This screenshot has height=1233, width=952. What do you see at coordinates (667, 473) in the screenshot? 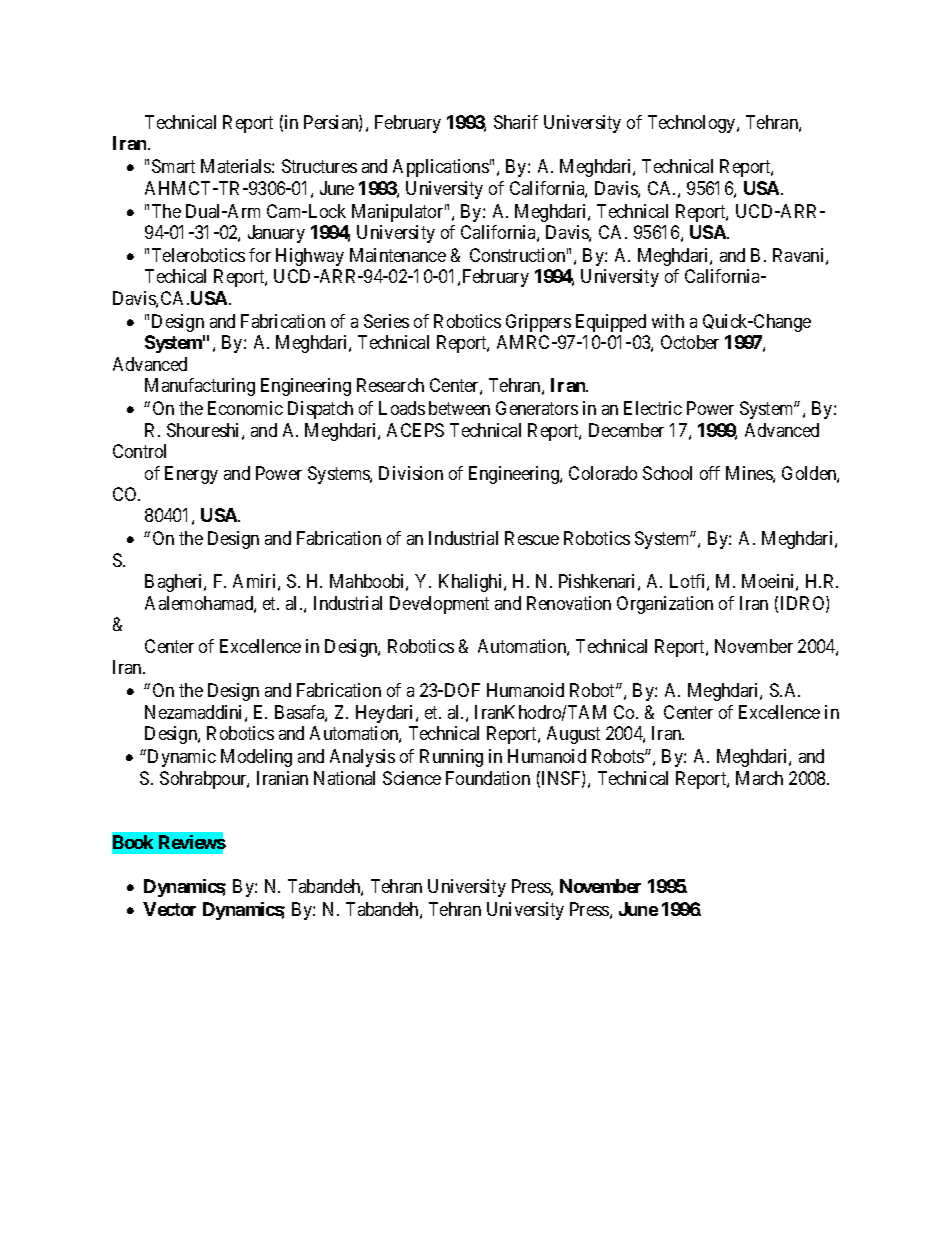
I see `School` at bounding box center [667, 473].
